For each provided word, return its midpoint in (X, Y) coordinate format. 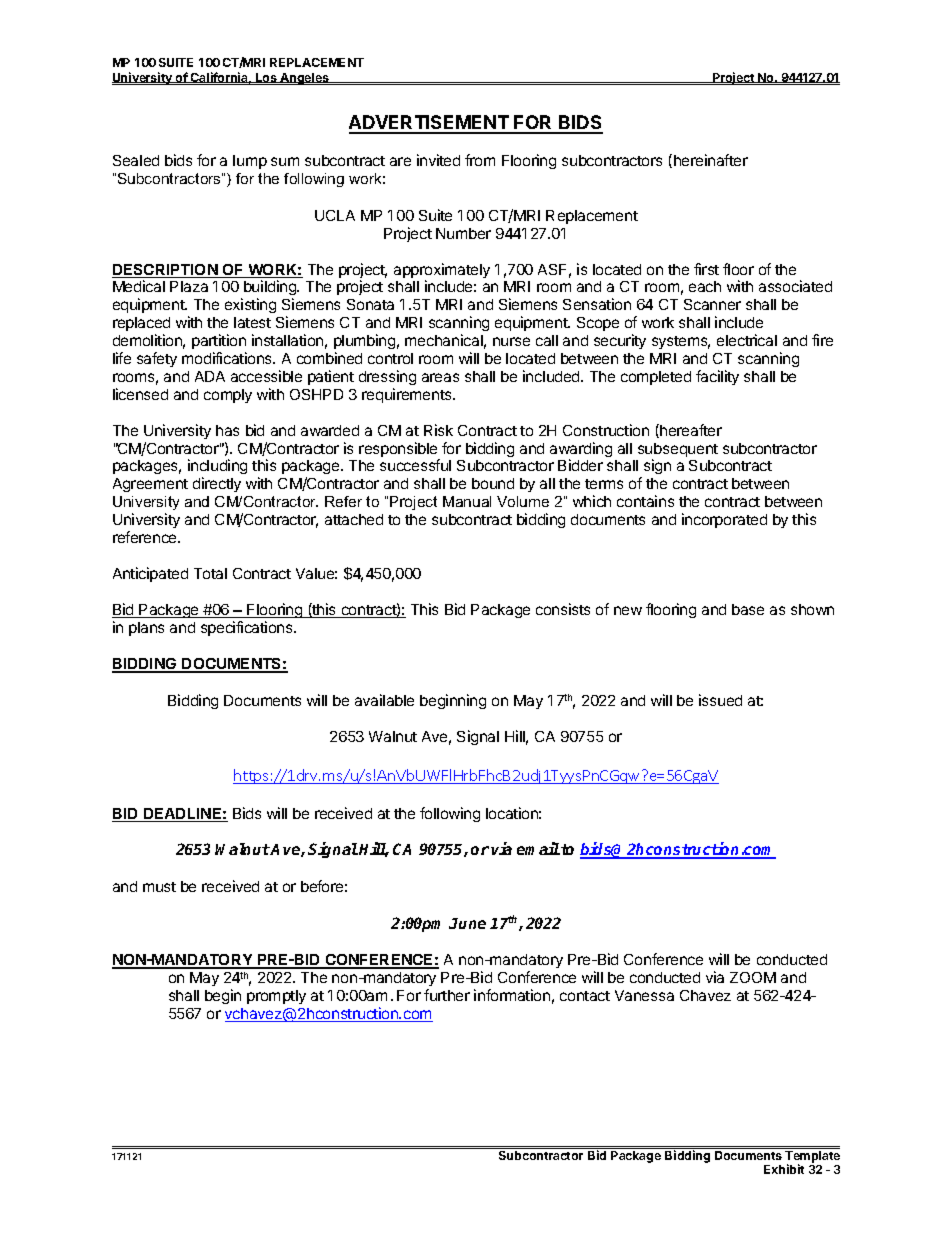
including (217, 468)
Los (266, 79)
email (538, 848)
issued (720, 700)
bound (493, 483)
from (480, 160)
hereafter (690, 431)
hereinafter (711, 160)
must (159, 887)
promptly (276, 997)
